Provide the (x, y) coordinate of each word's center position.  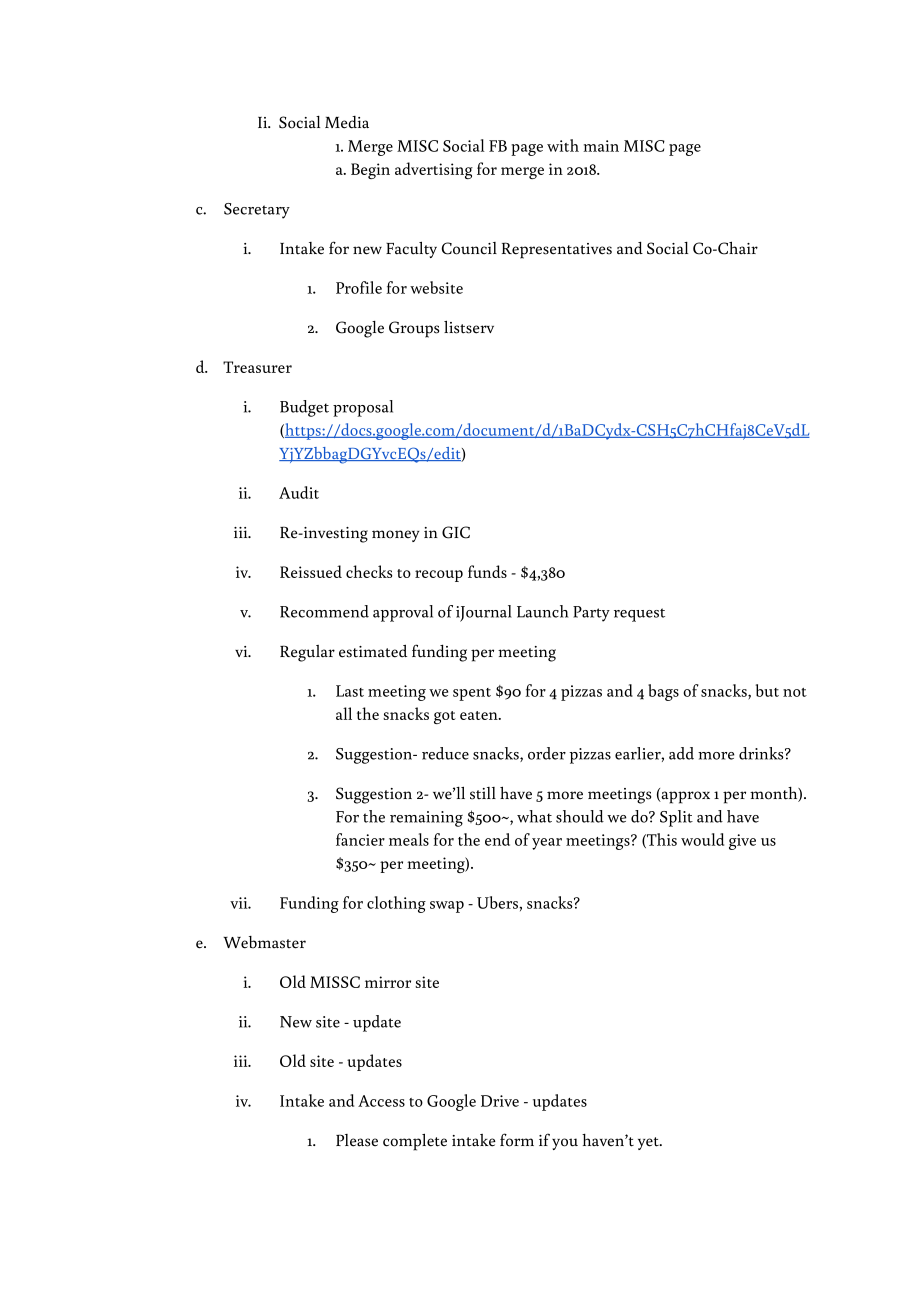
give (742, 842)
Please (357, 1140)
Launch (542, 611)
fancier (360, 839)
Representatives (557, 250)
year (547, 844)
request (639, 615)
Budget (304, 408)
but (767, 690)
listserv (469, 327)
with (563, 145)
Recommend (324, 611)
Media (347, 122)
